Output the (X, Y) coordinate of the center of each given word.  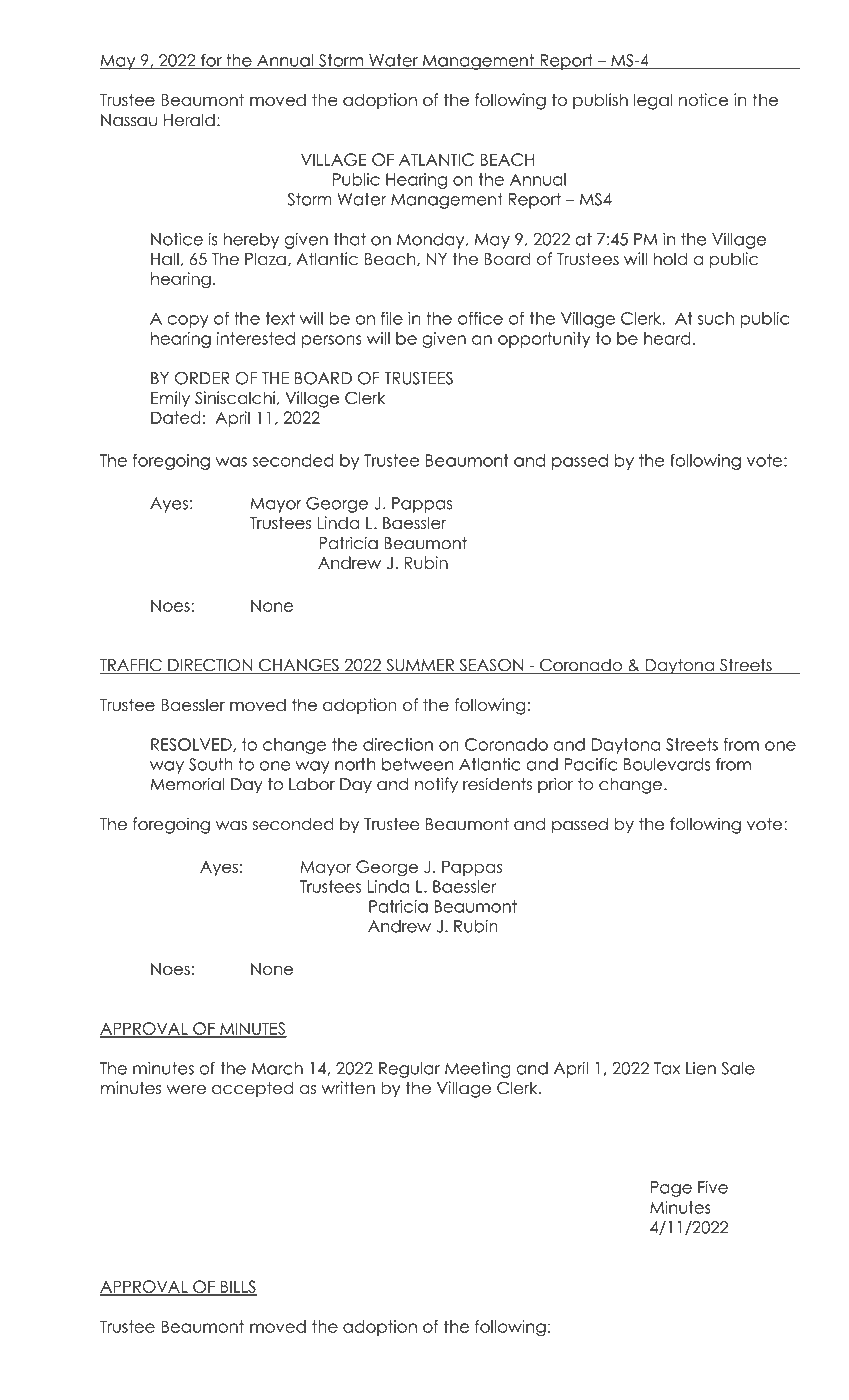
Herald (189, 120)
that (350, 239)
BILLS (237, 1287)
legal (653, 101)
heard (667, 338)
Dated (176, 417)
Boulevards (667, 764)
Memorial (187, 784)
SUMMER (420, 666)
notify (436, 785)
